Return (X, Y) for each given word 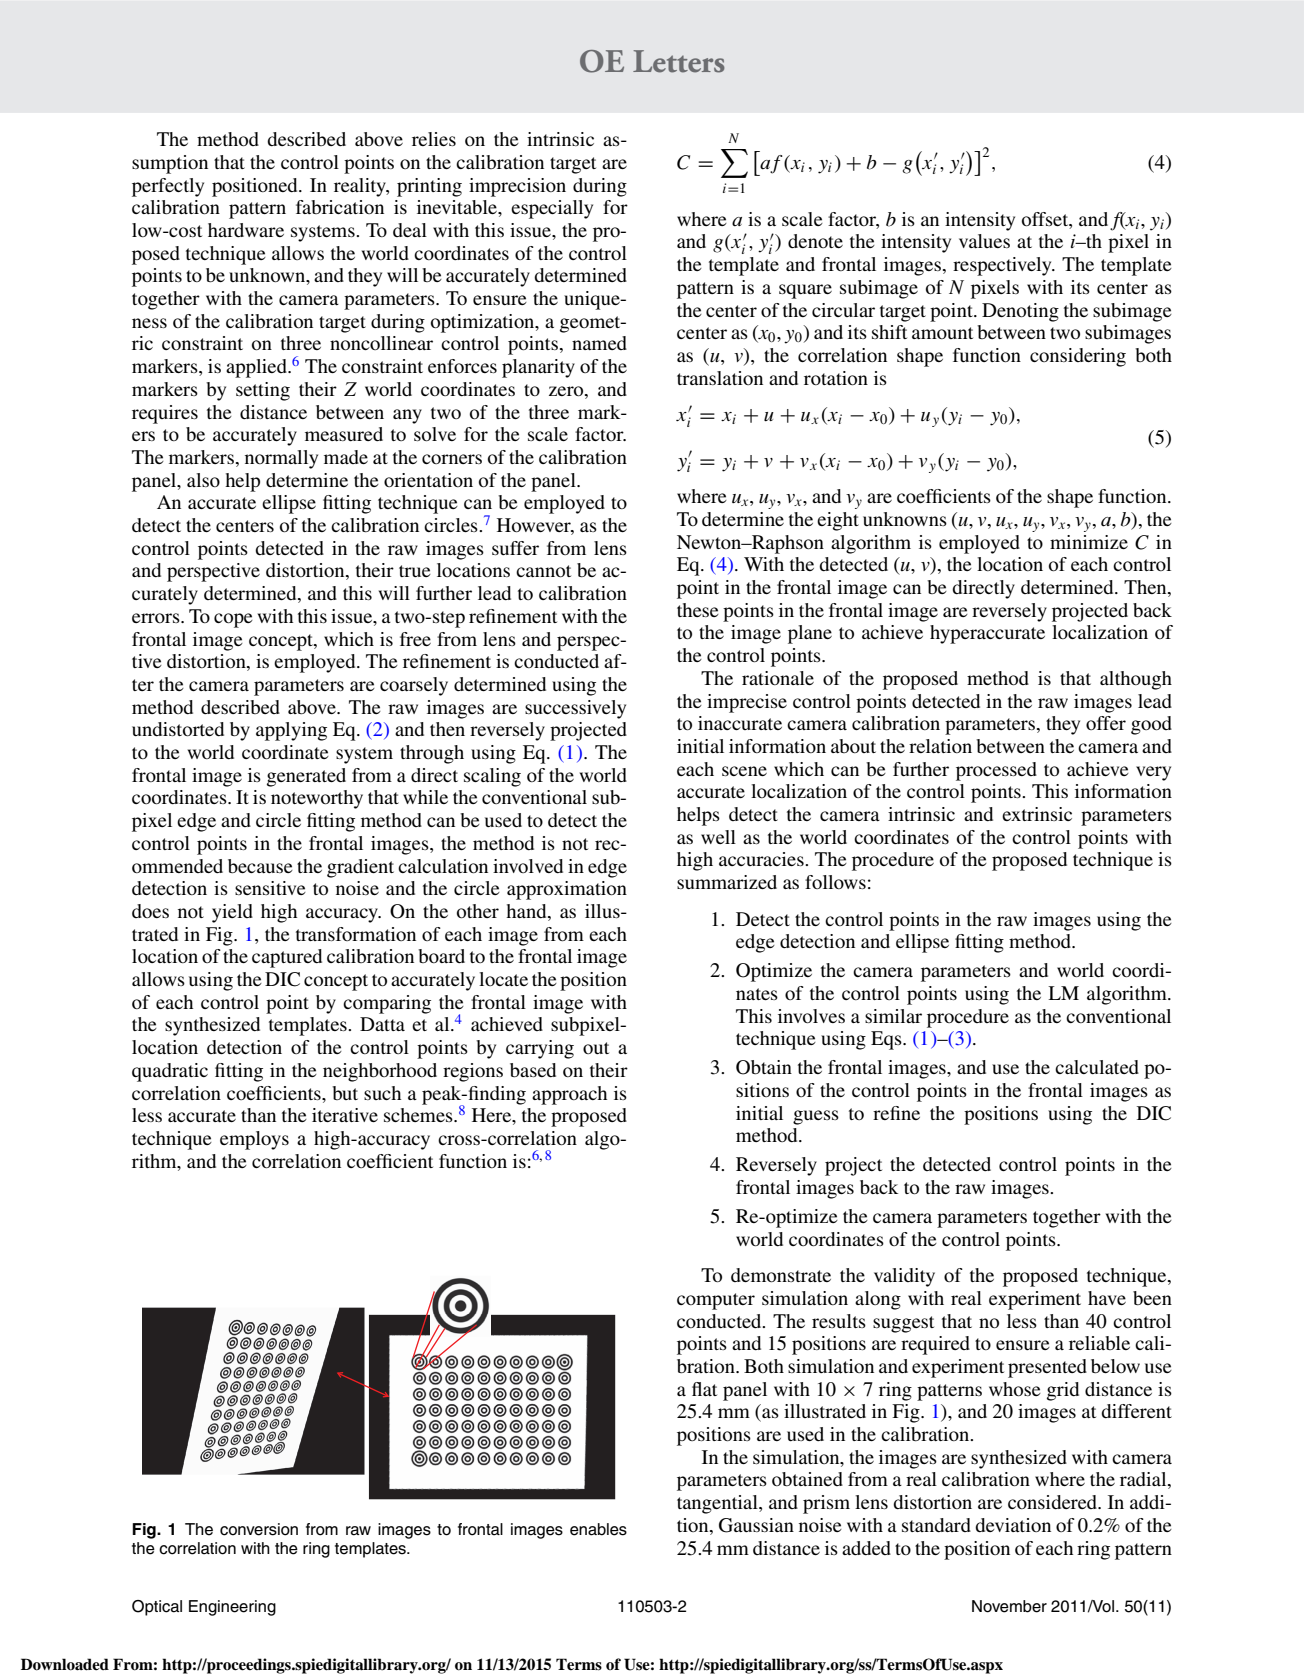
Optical (157, 1608)
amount (942, 333)
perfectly (168, 187)
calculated (1097, 1067)
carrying (540, 1049)
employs (254, 1140)
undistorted (178, 729)
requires (165, 414)
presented (1047, 1368)
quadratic (170, 1072)
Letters (678, 61)
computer (716, 1301)
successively (575, 709)
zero (567, 391)
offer (1106, 723)
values (984, 241)
